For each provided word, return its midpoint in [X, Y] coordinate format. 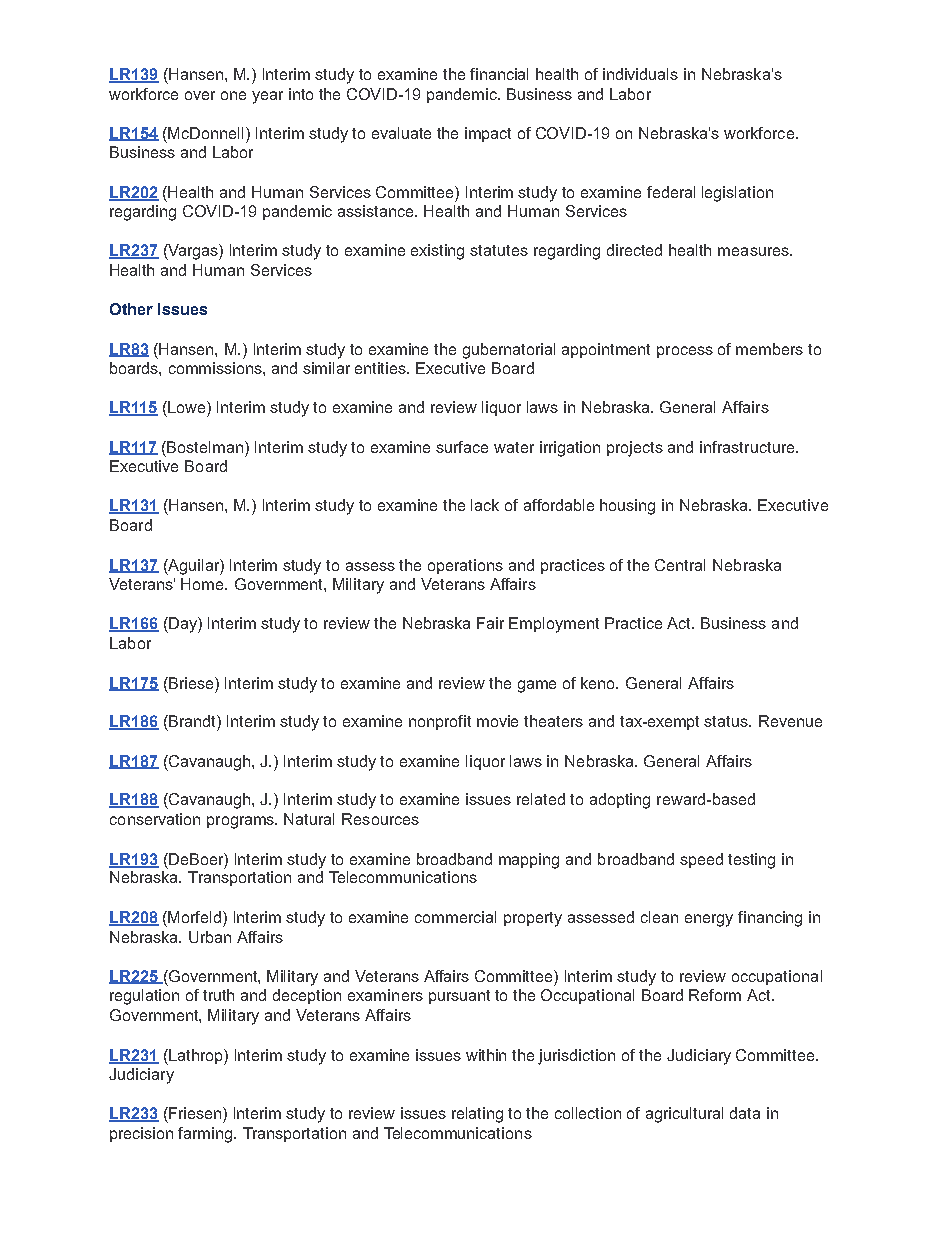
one [233, 95]
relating [477, 1115]
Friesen [195, 1113]
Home [204, 584]
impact [488, 134]
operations [465, 566]
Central [680, 565]
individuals [640, 74]
